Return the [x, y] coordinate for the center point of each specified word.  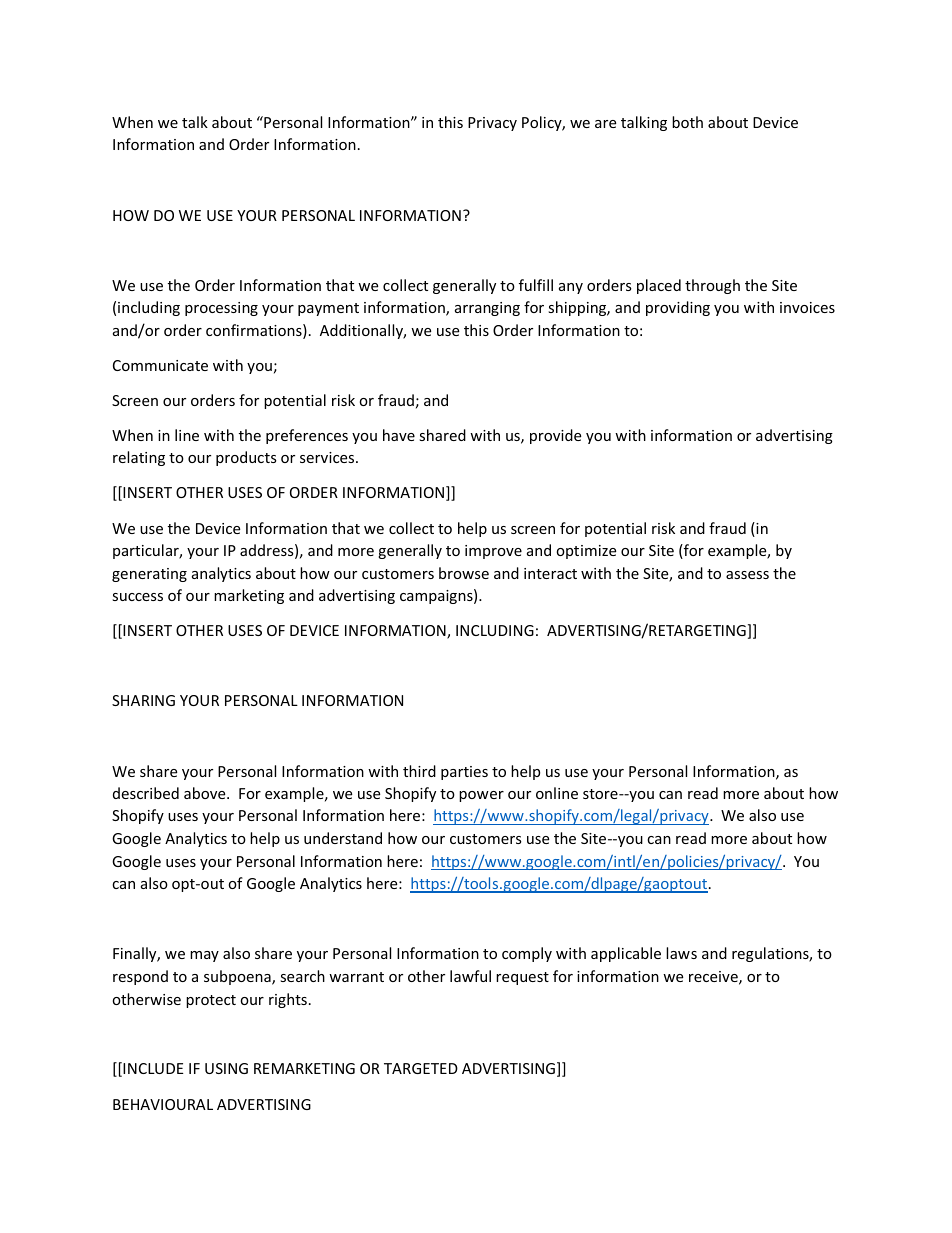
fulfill [536, 285]
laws [681, 953]
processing [221, 309]
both [687, 122]
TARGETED [421, 1068]
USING [226, 1068]
